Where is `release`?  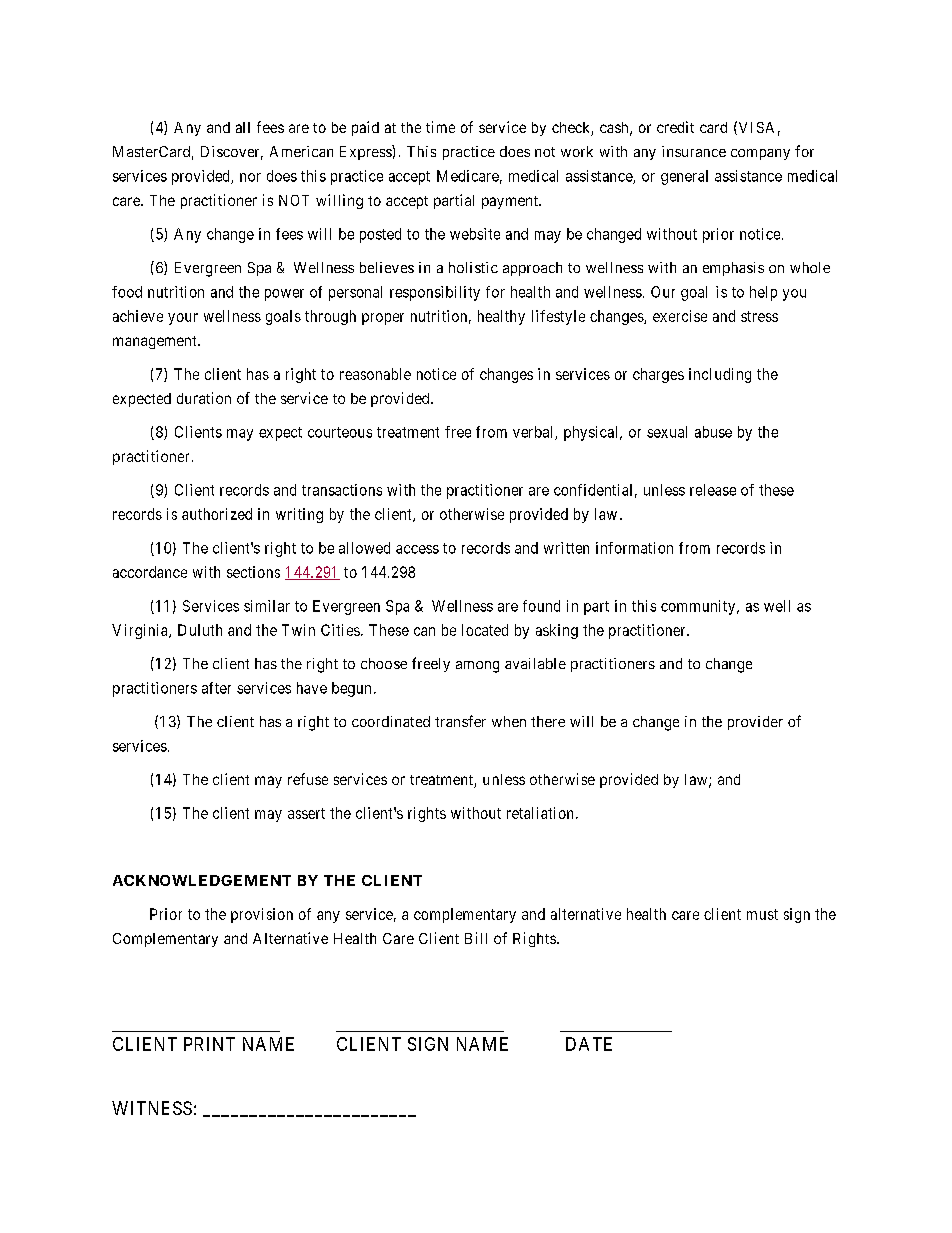 release is located at coordinates (713, 490).
